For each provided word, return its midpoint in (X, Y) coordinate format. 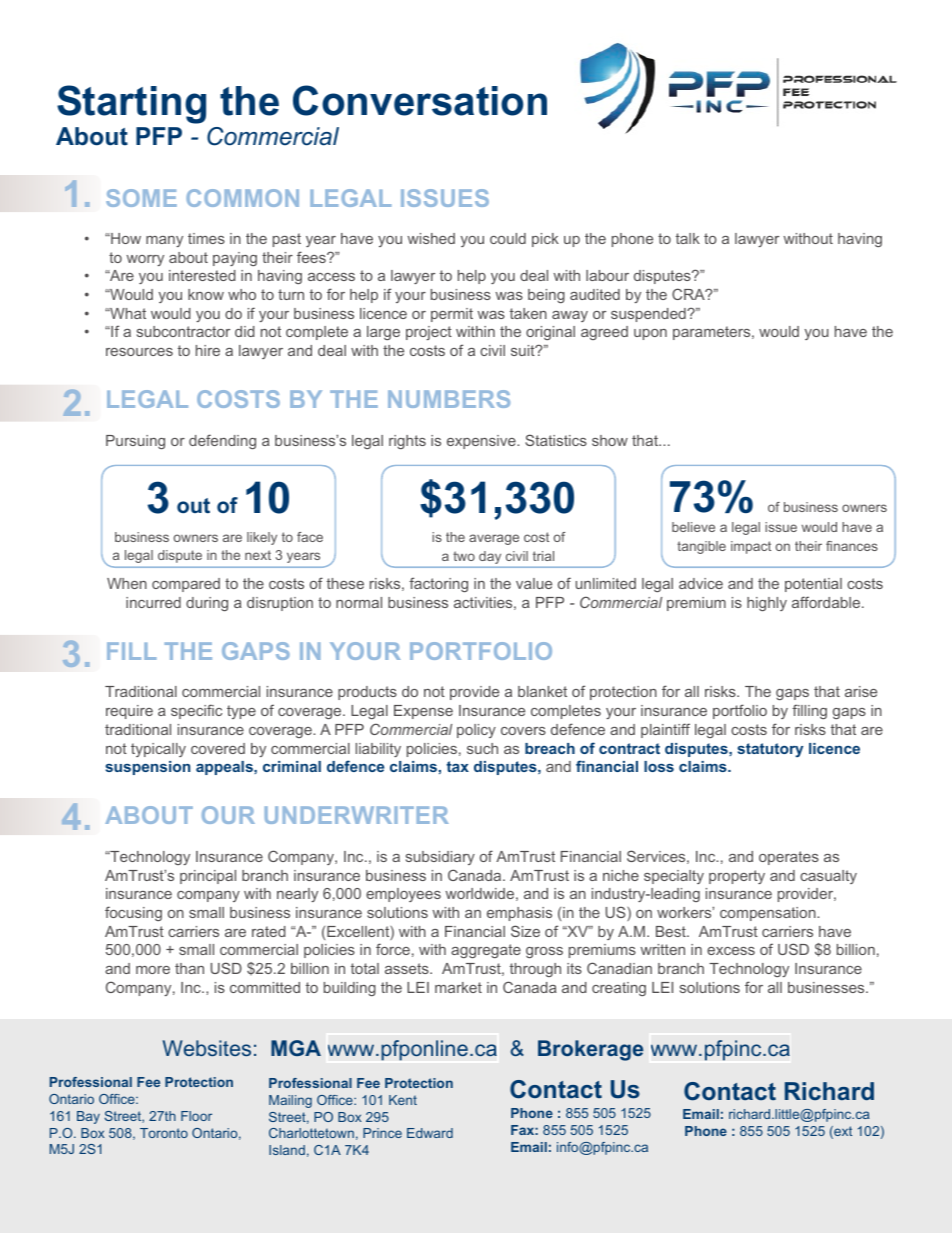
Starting (131, 104)
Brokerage (590, 1050)
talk (688, 238)
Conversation (420, 100)
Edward (430, 1133)
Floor (196, 1116)
